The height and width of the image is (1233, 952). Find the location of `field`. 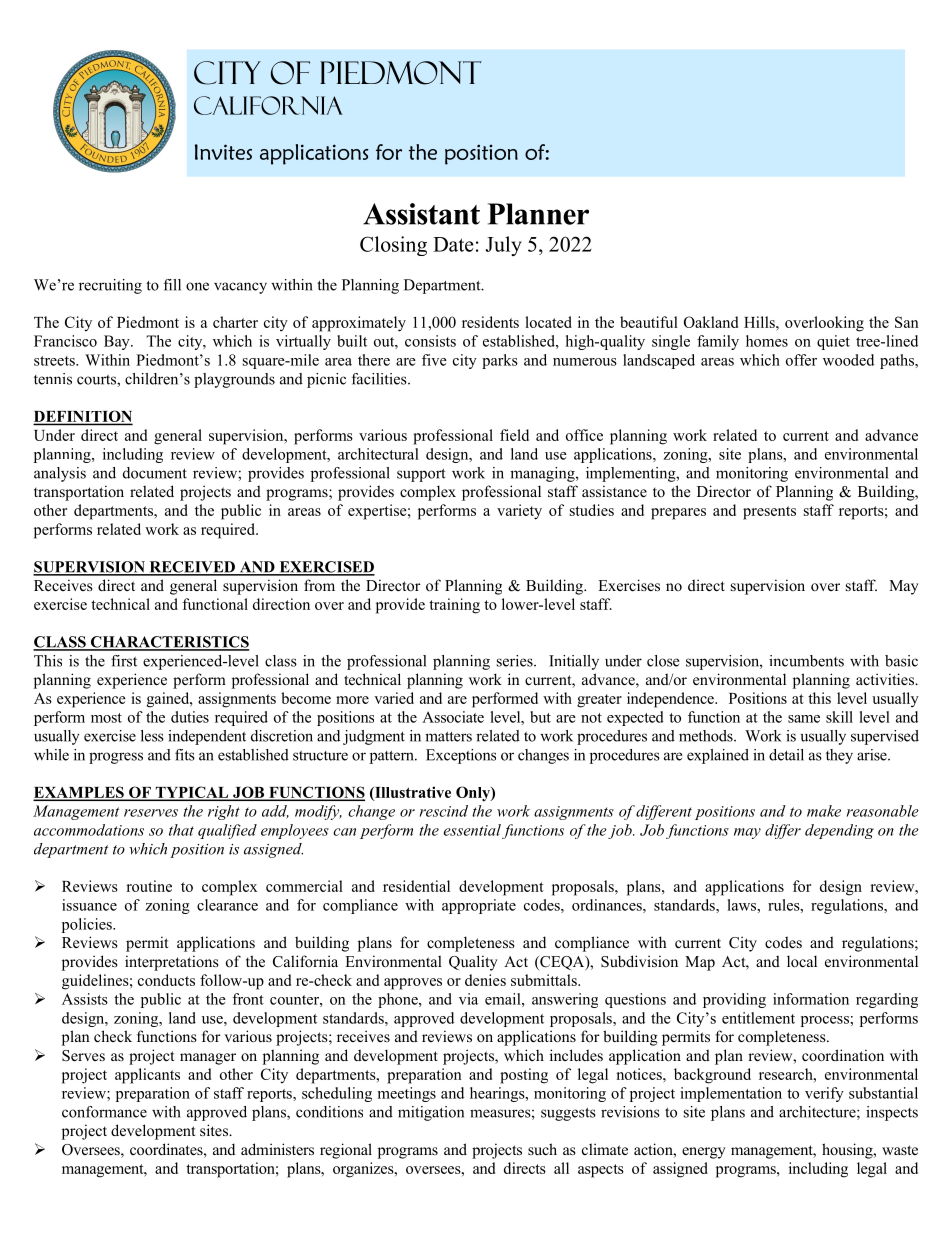

field is located at coordinates (514, 435).
